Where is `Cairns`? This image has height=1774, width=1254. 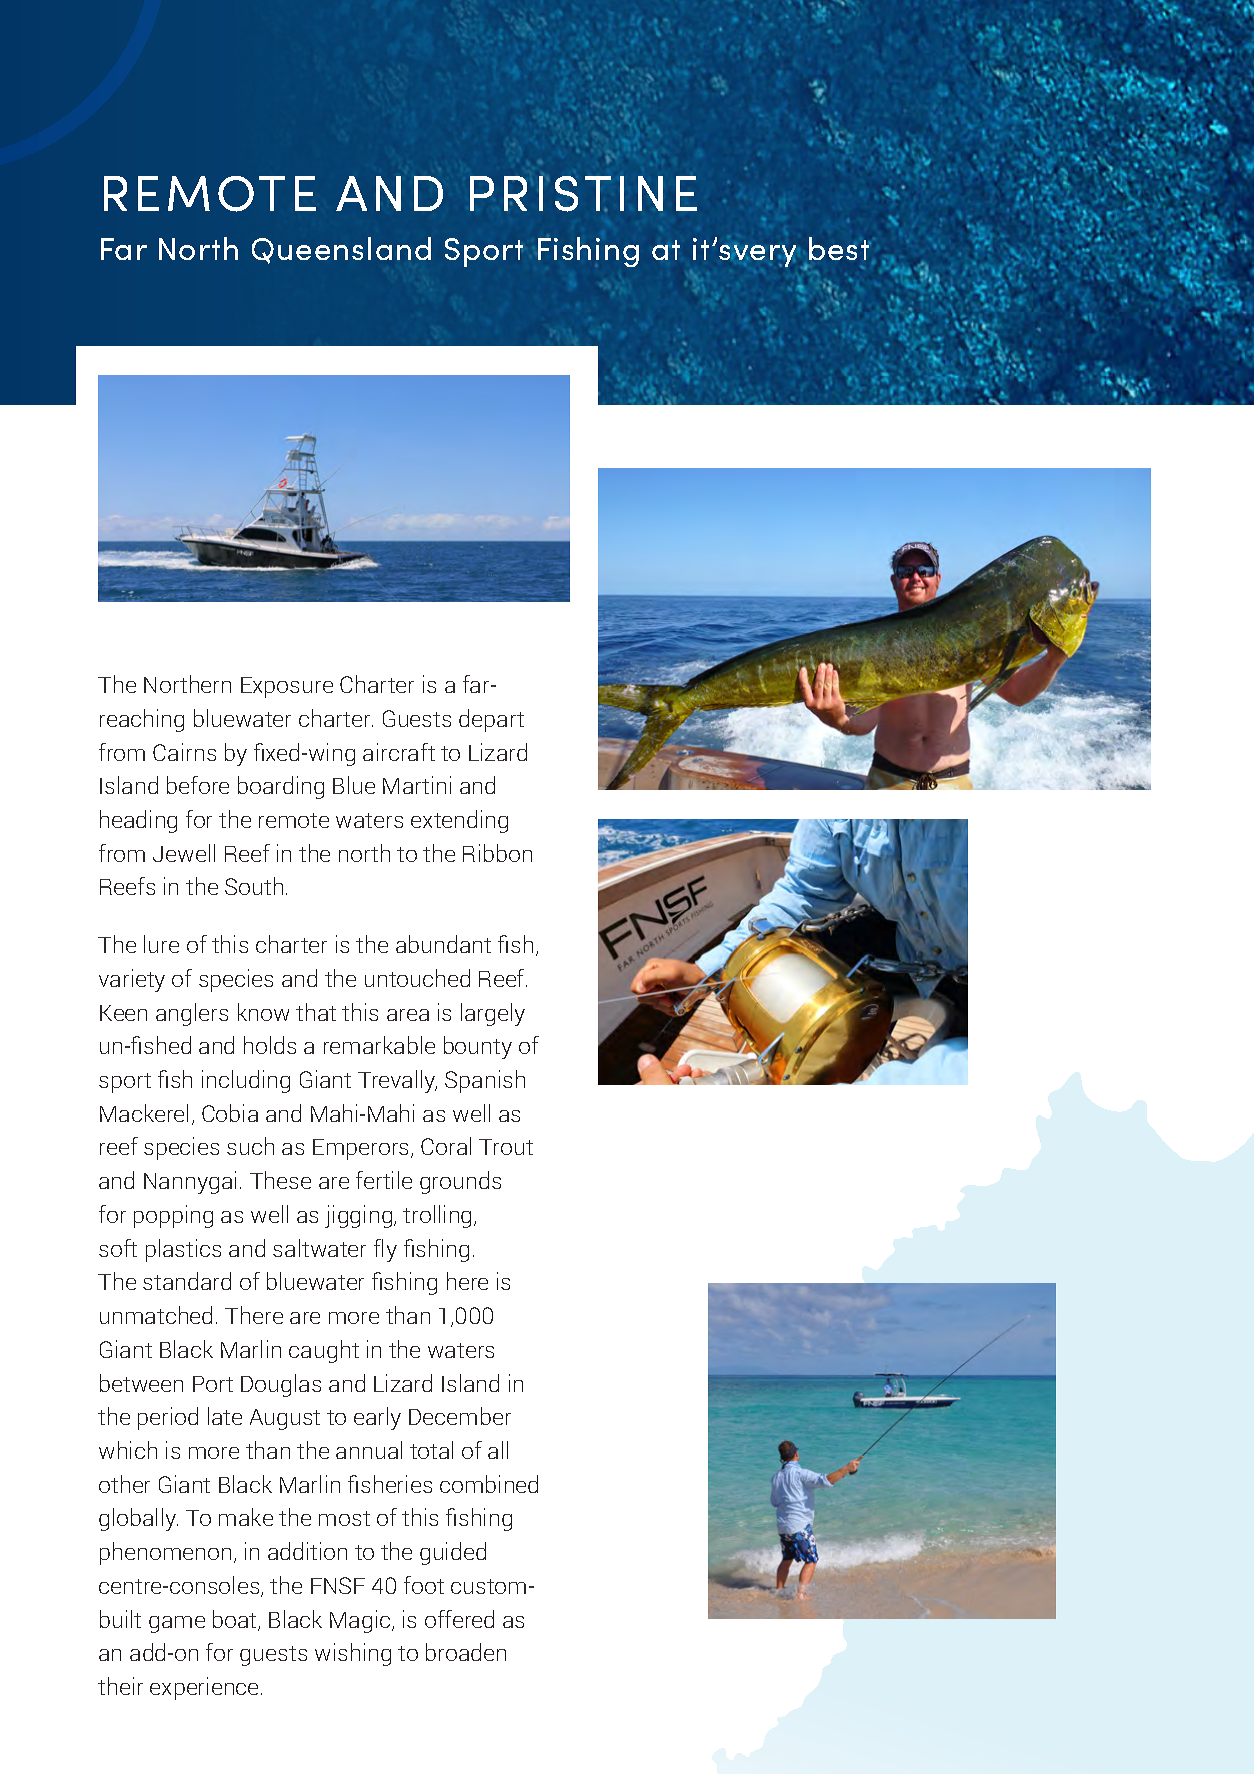 Cairns is located at coordinates (184, 752).
